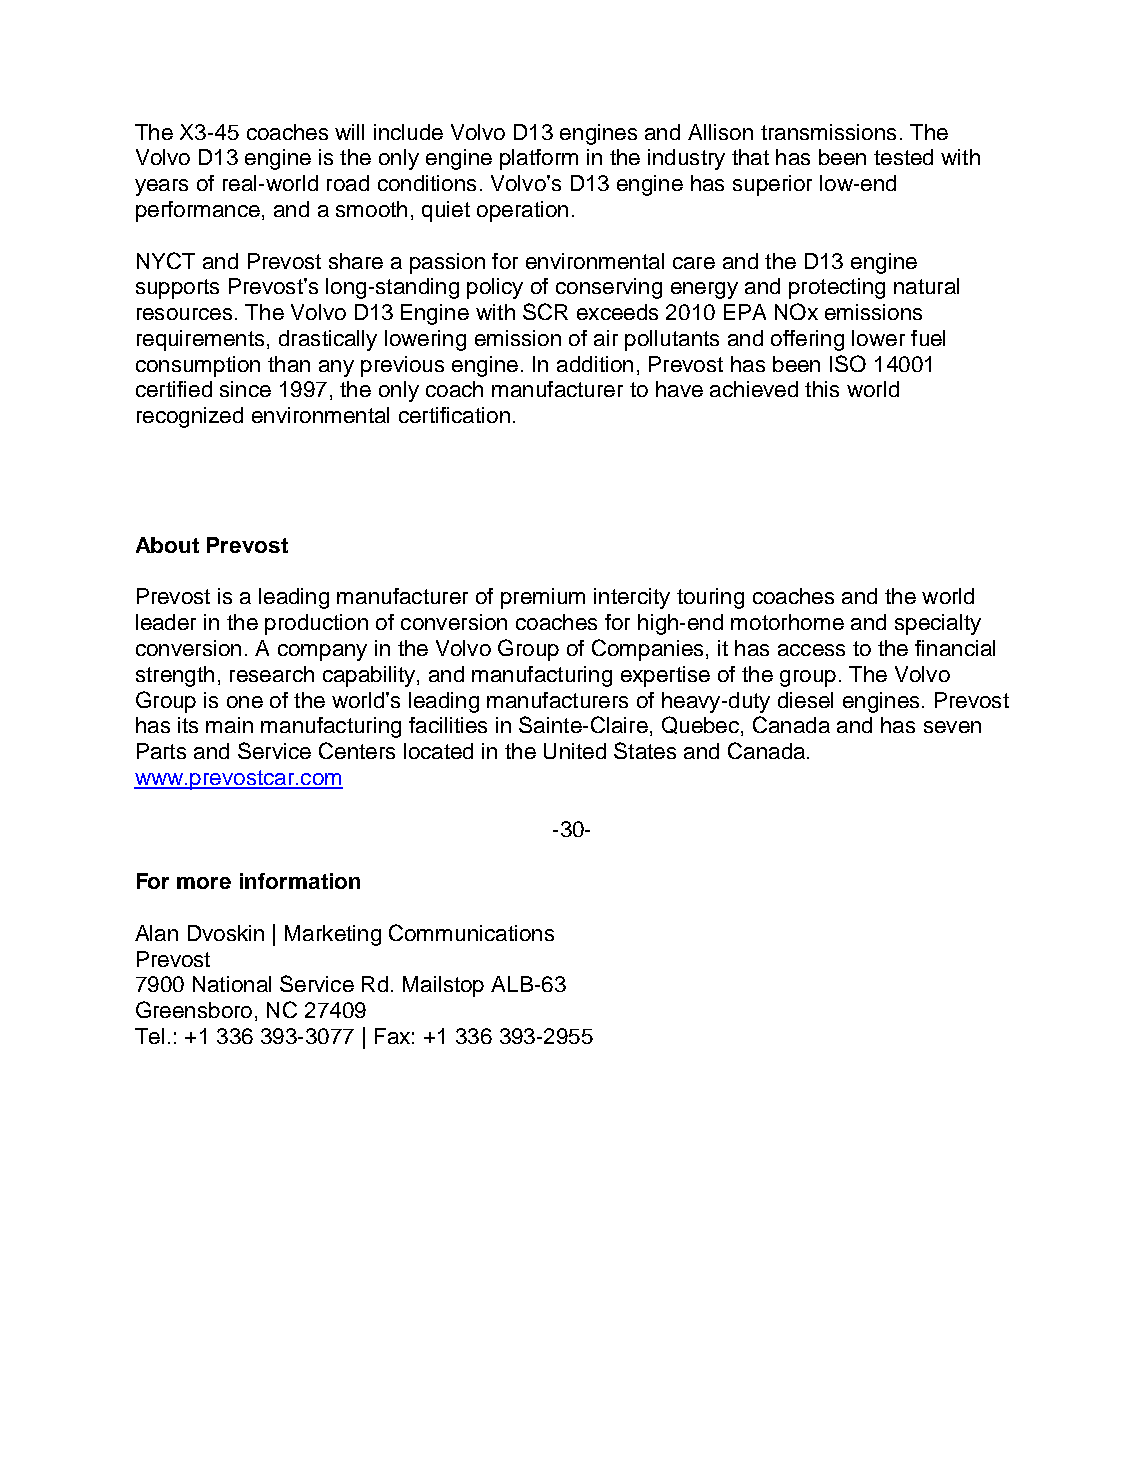 Image resolution: width=1144 pixels, height=1480 pixels. I want to click on years, so click(161, 187).
